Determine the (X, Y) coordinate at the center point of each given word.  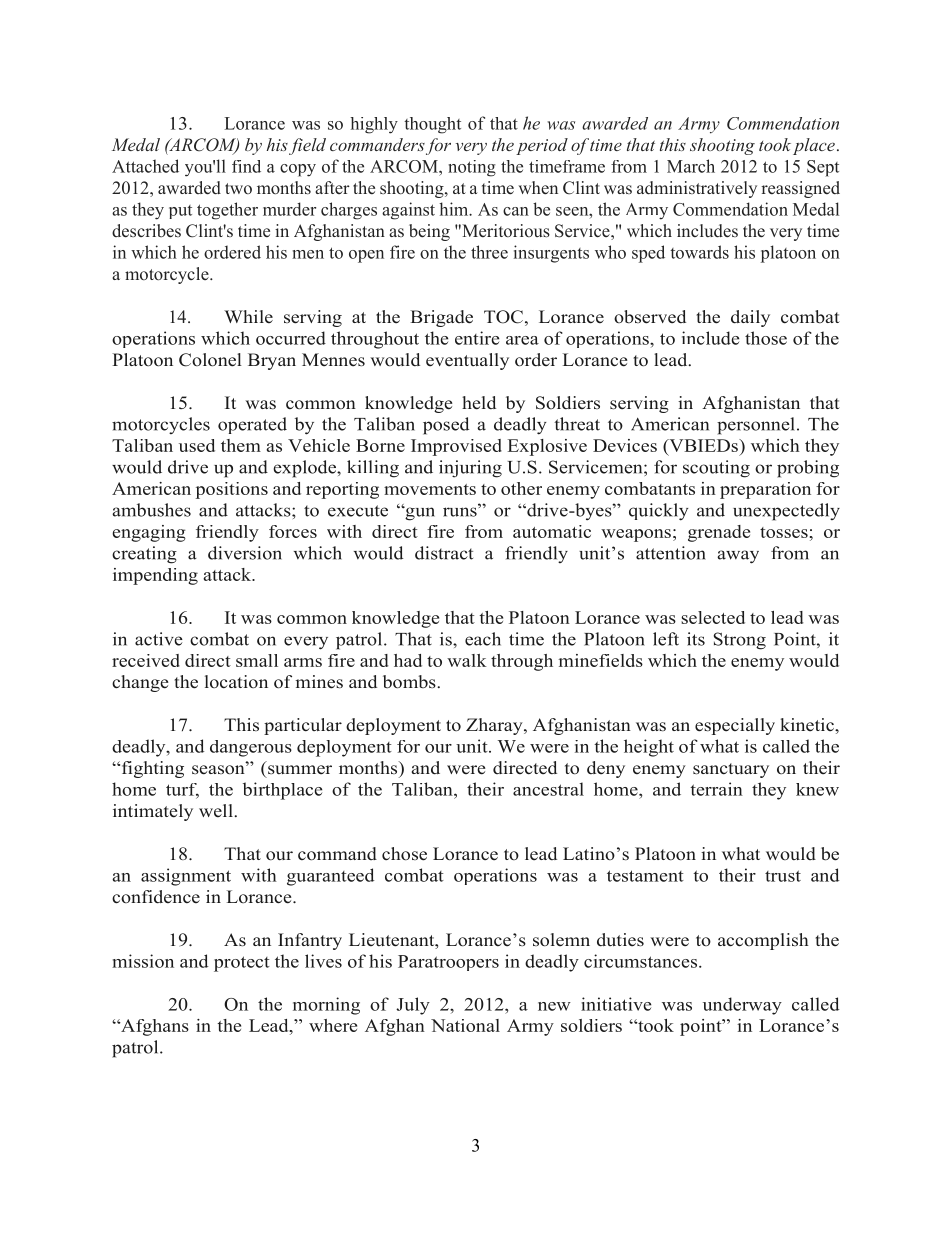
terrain (716, 789)
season (219, 769)
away (738, 557)
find (246, 166)
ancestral (548, 789)
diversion (245, 553)
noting (472, 168)
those (766, 338)
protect (242, 964)
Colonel (210, 360)
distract (444, 553)
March (691, 166)
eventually (467, 361)
